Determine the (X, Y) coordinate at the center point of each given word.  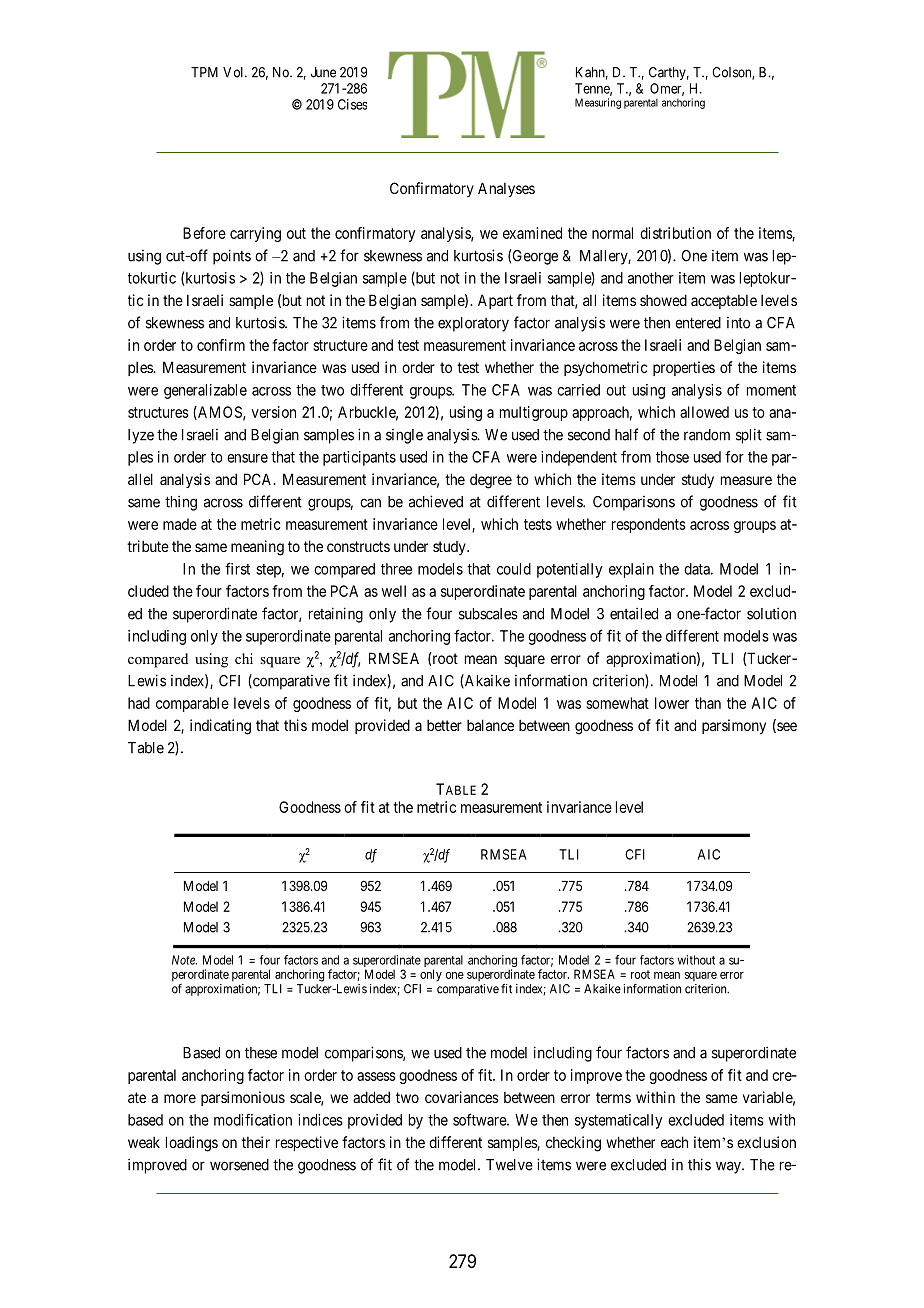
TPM (204, 72)
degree (491, 481)
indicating (220, 727)
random (707, 435)
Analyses (506, 189)
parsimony (734, 726)
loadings (192, 1144)
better (444, 725)
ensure (247, 458)
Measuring (598, 103)
